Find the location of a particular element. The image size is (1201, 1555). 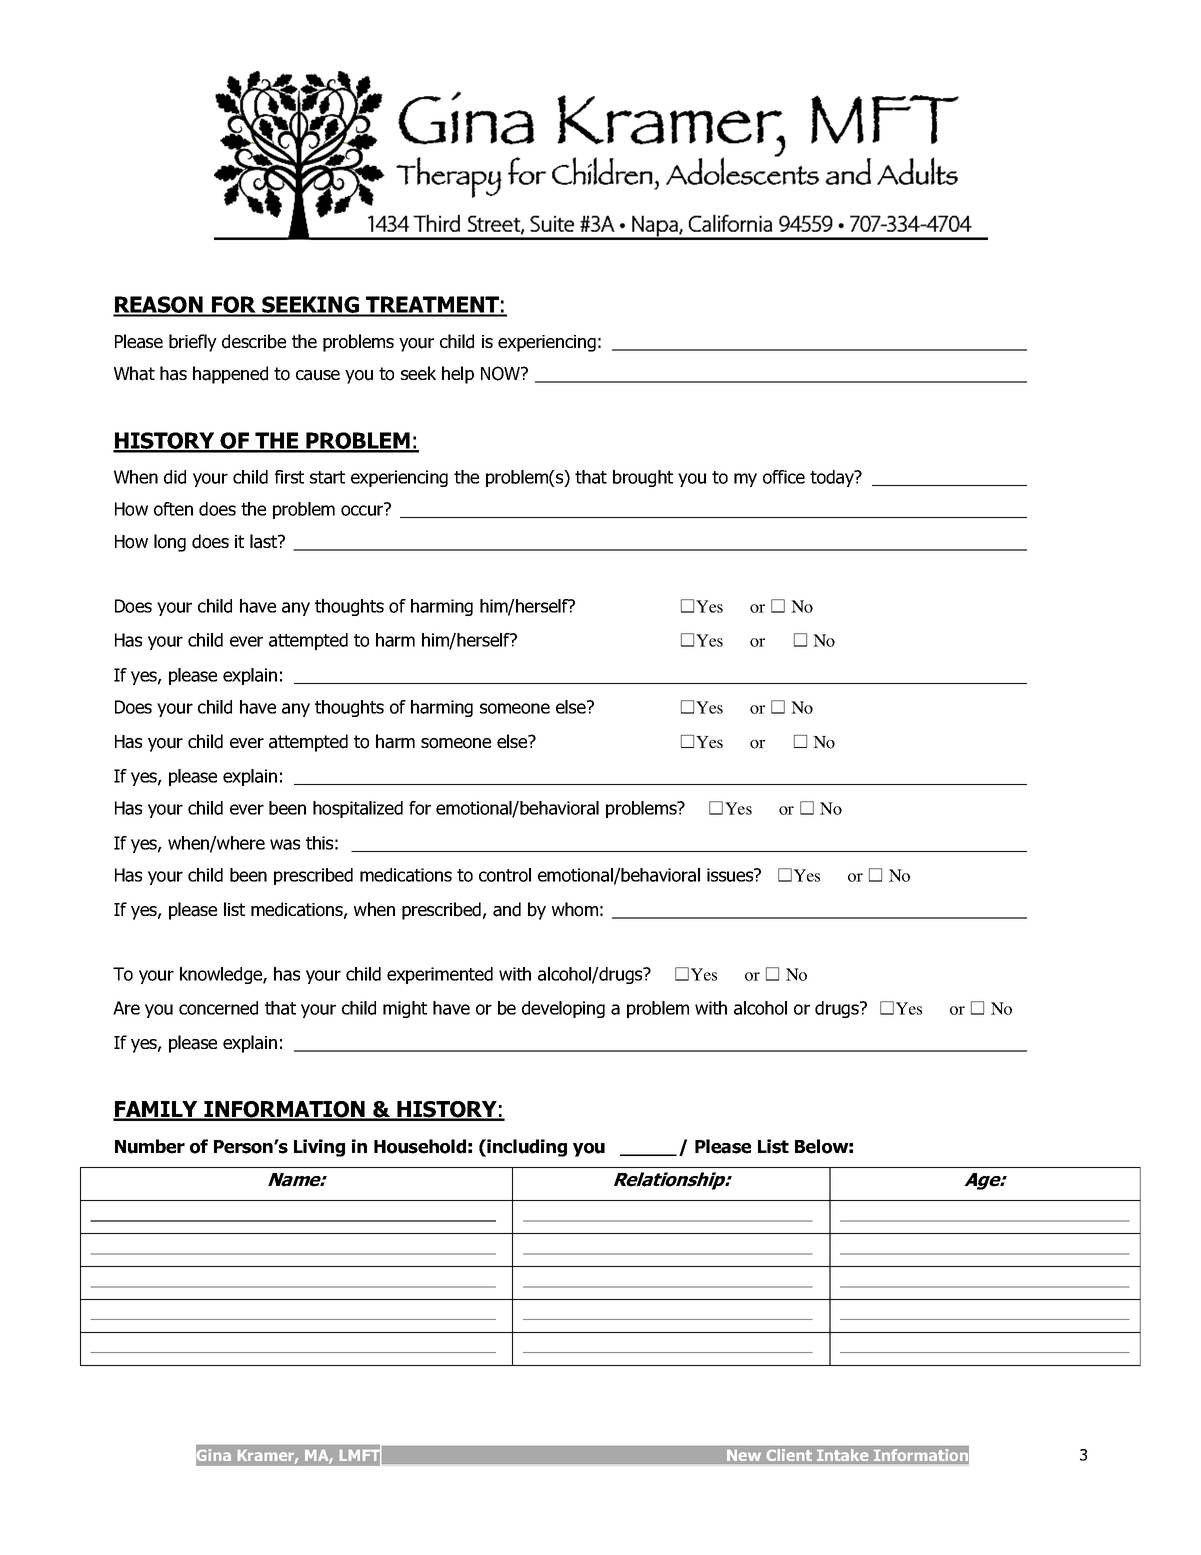

Number is located at coordinates (150, 1146).
